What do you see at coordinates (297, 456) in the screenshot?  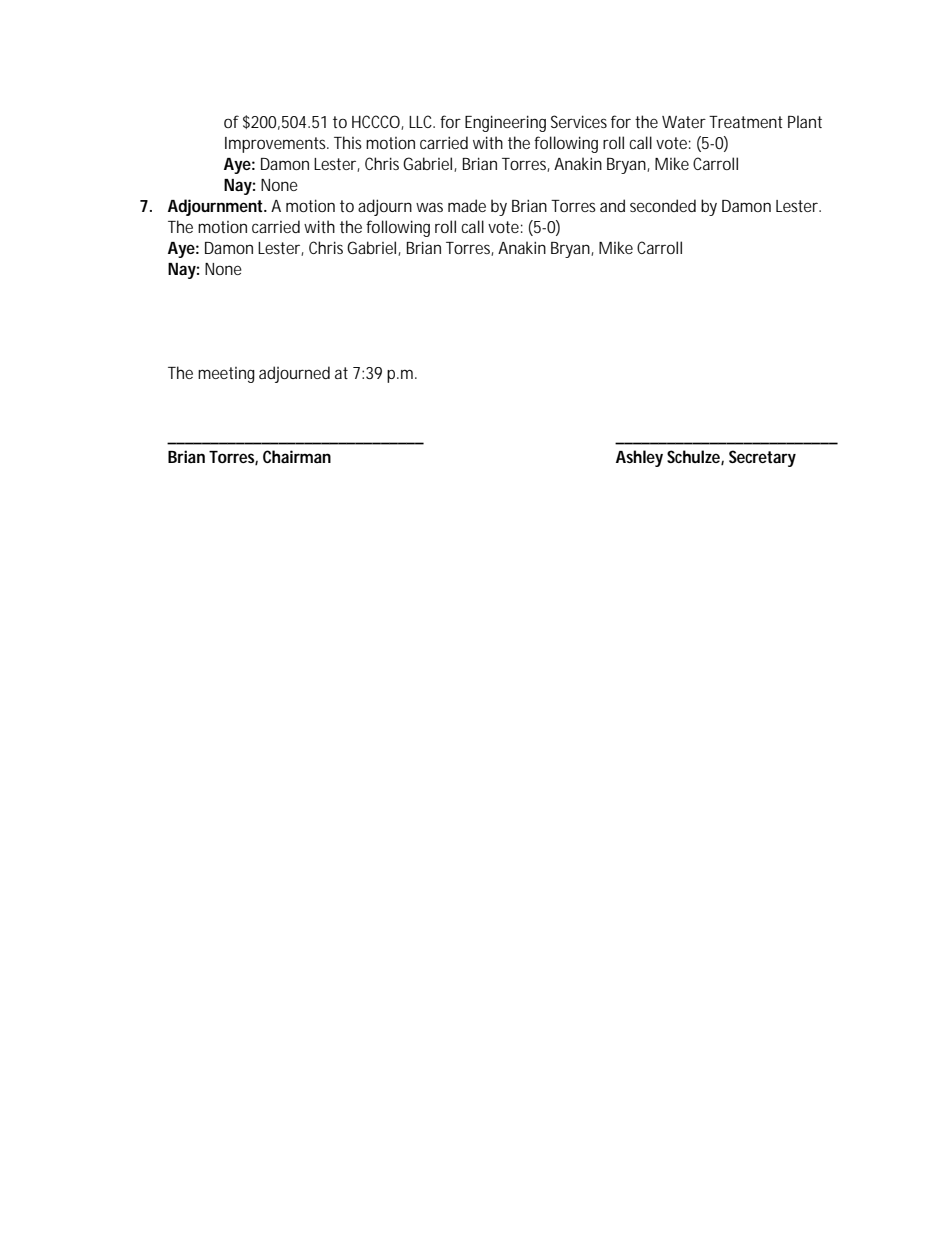 I see `Chairman` at bounding box center [297, 456].
